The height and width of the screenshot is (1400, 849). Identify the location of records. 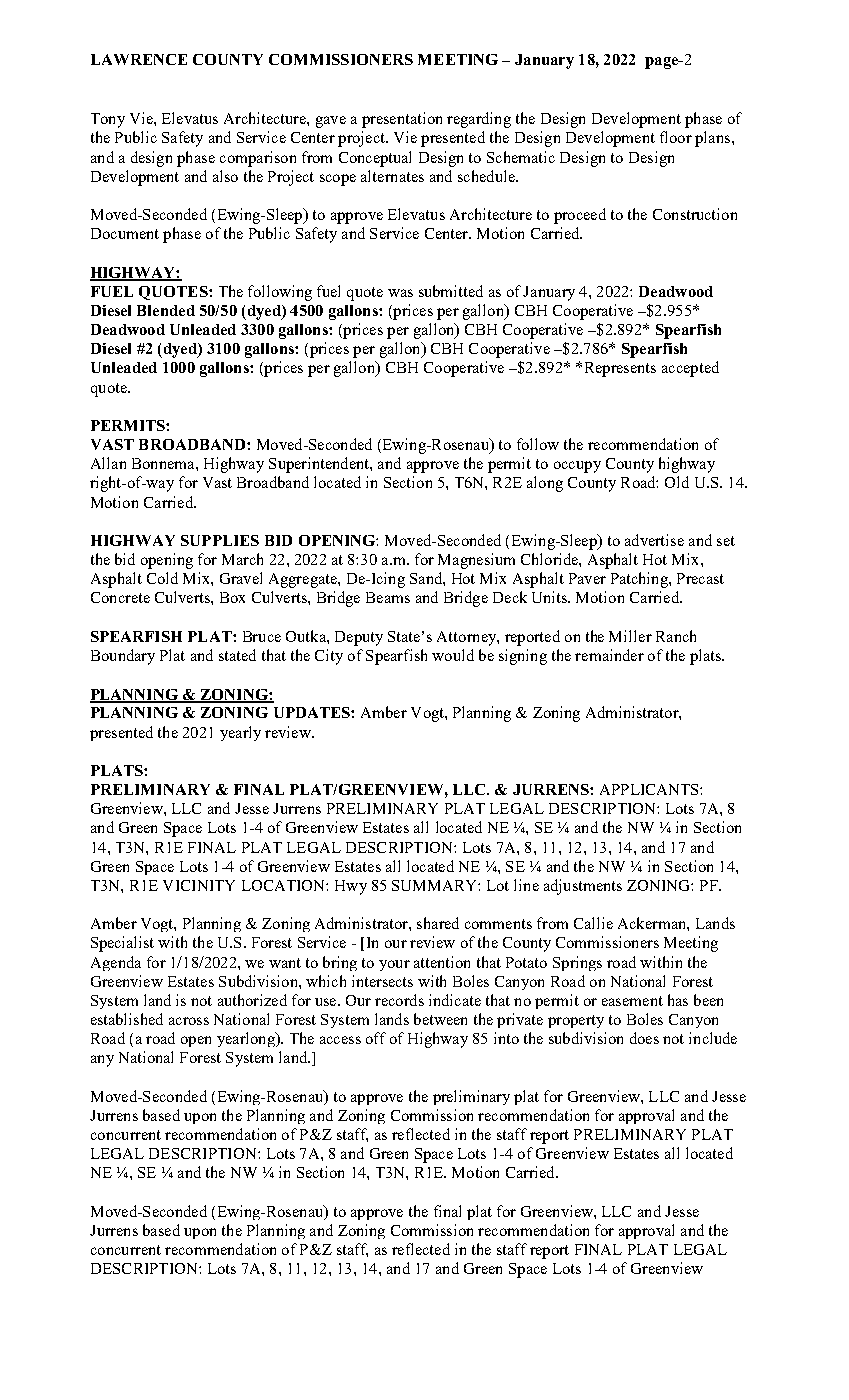
(399, 1000).
